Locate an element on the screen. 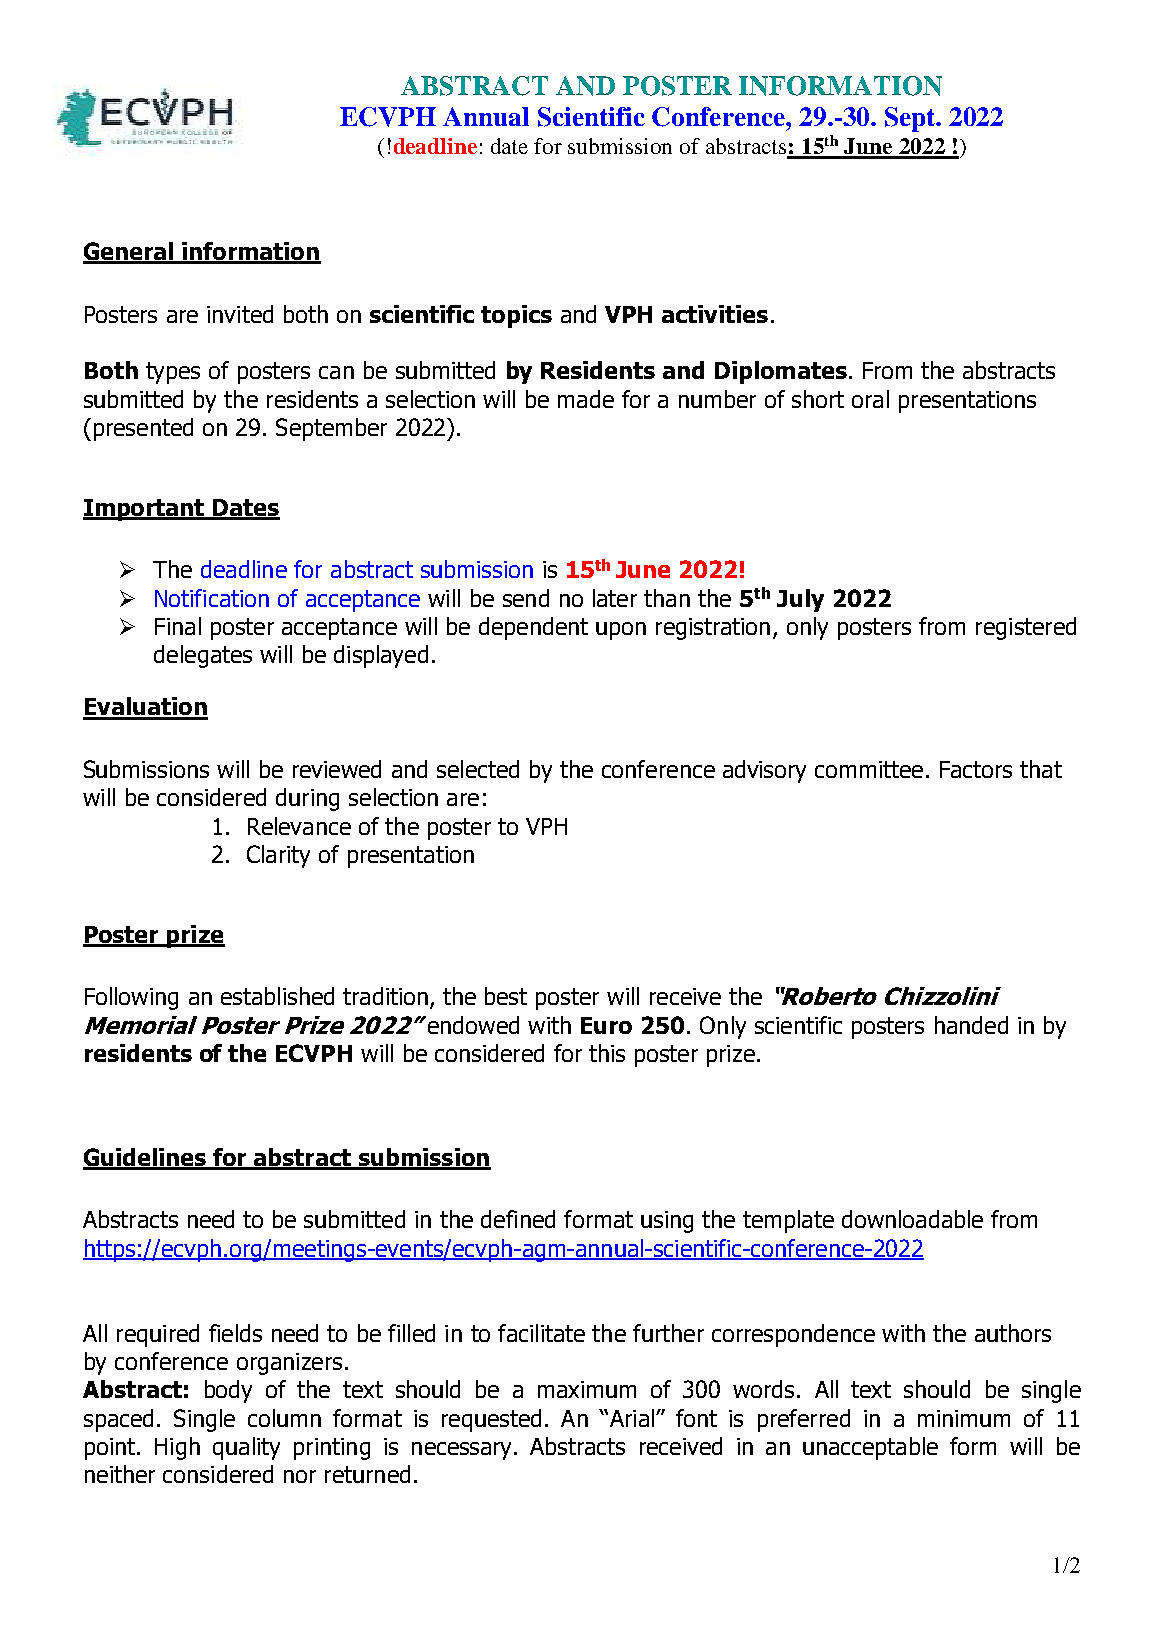 The width and height of the screenshot is (1164, 1647). Notification is located at coordinates (212, 598).
